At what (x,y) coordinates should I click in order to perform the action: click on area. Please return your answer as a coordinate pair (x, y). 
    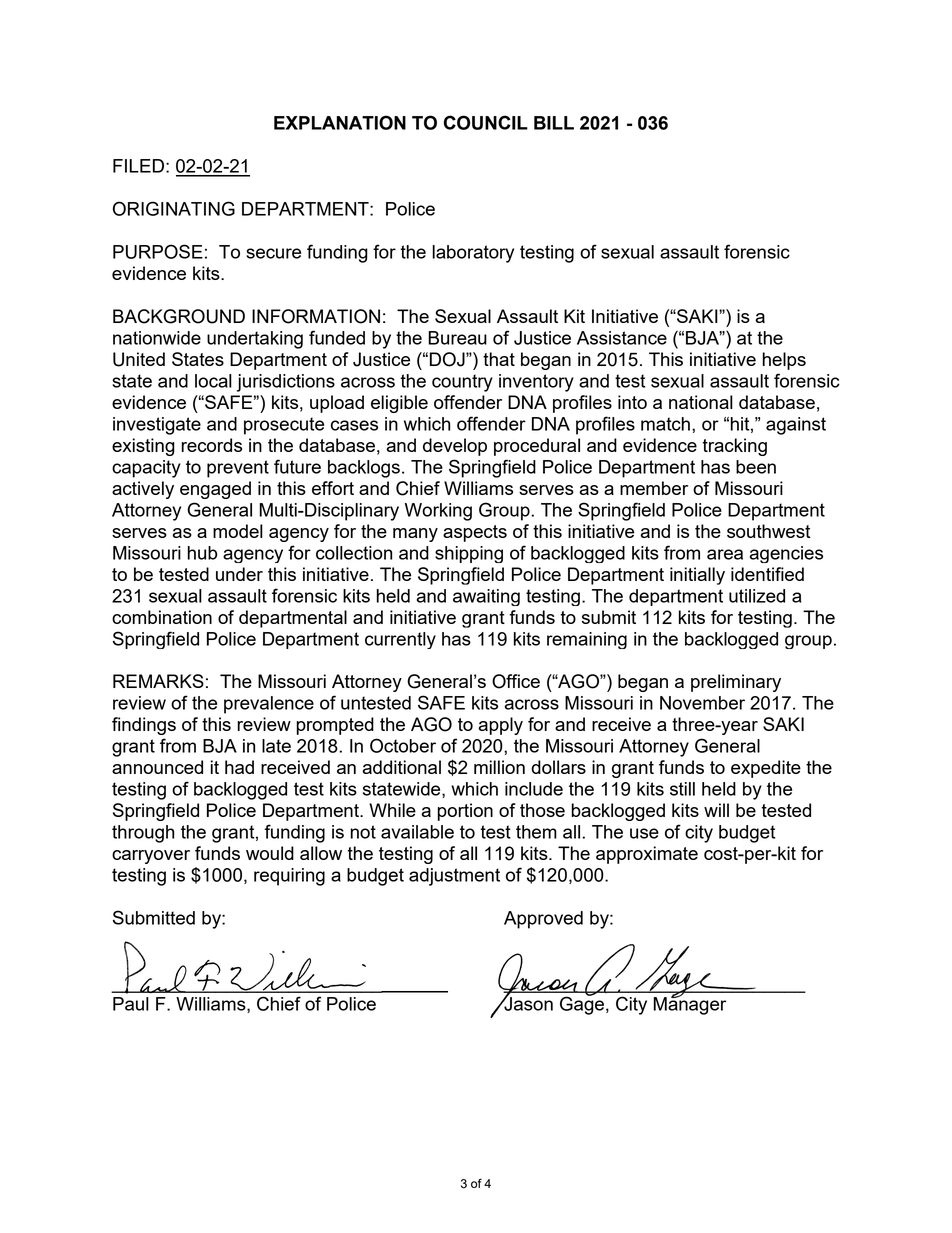
    Looking at the image, I should click on (725, 554).
